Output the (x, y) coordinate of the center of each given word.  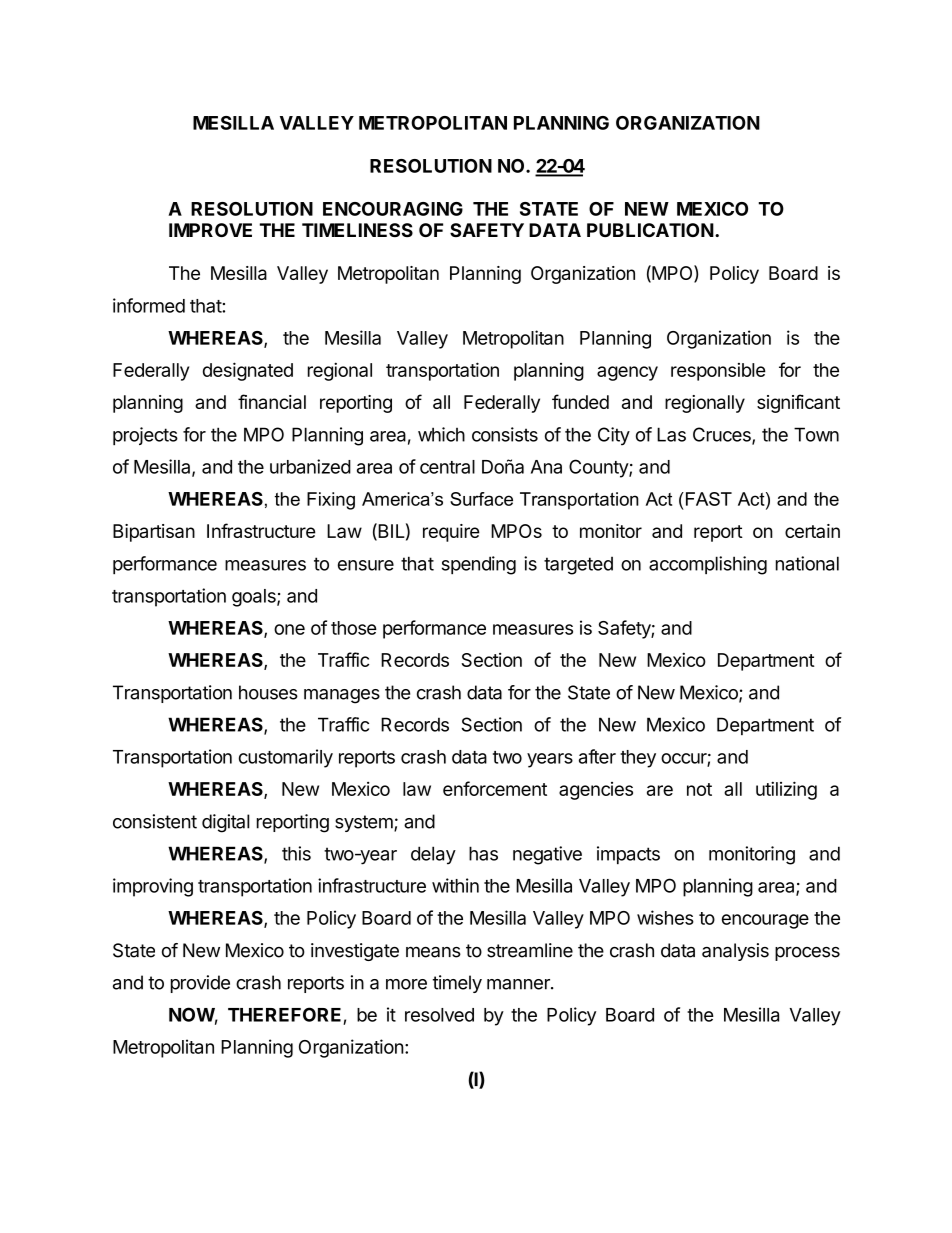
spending (479, 565)
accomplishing (708, 565)
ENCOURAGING (393, 209)
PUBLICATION (650, 230)
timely (457, 984)
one (289, 629)
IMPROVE (210, 230)
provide (200, 984)
